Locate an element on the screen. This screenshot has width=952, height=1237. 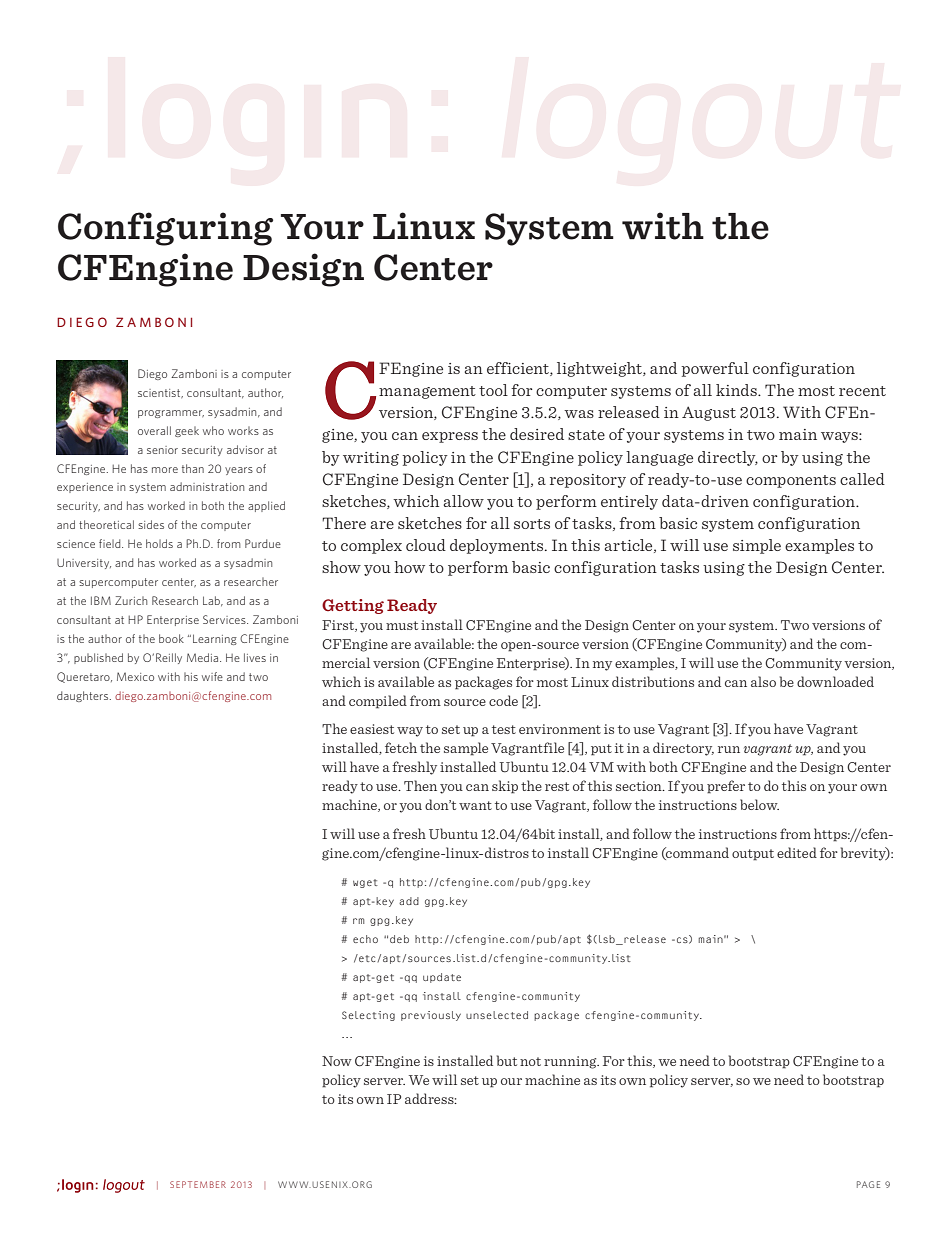
echo is located at coordinates (365, 939).
